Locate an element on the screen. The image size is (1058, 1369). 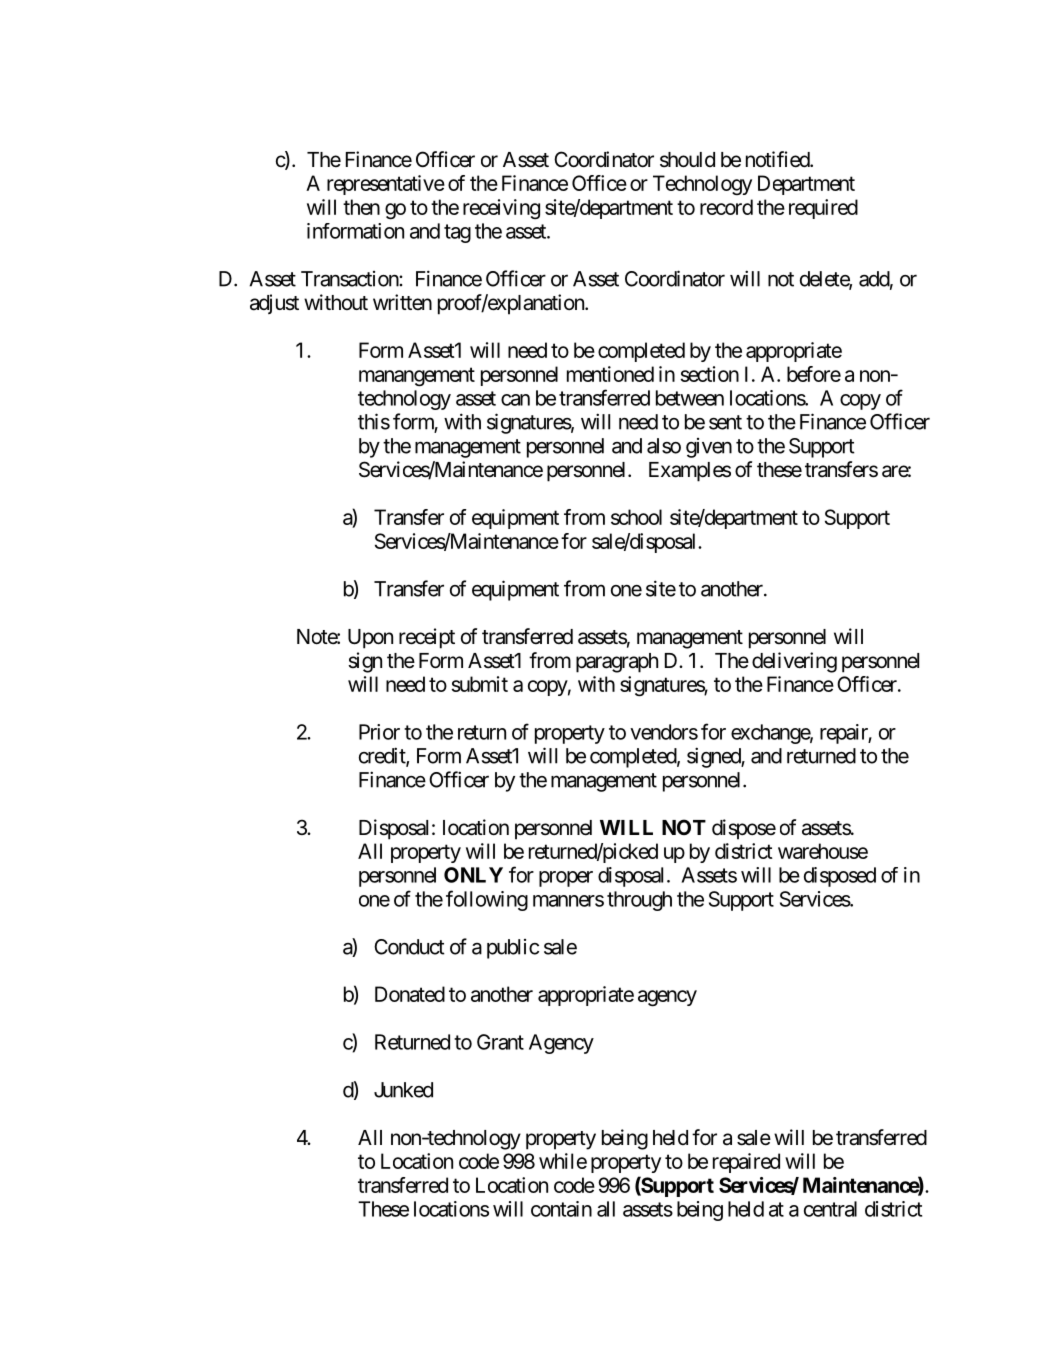
receiving is located at coordinates (501, 209).
